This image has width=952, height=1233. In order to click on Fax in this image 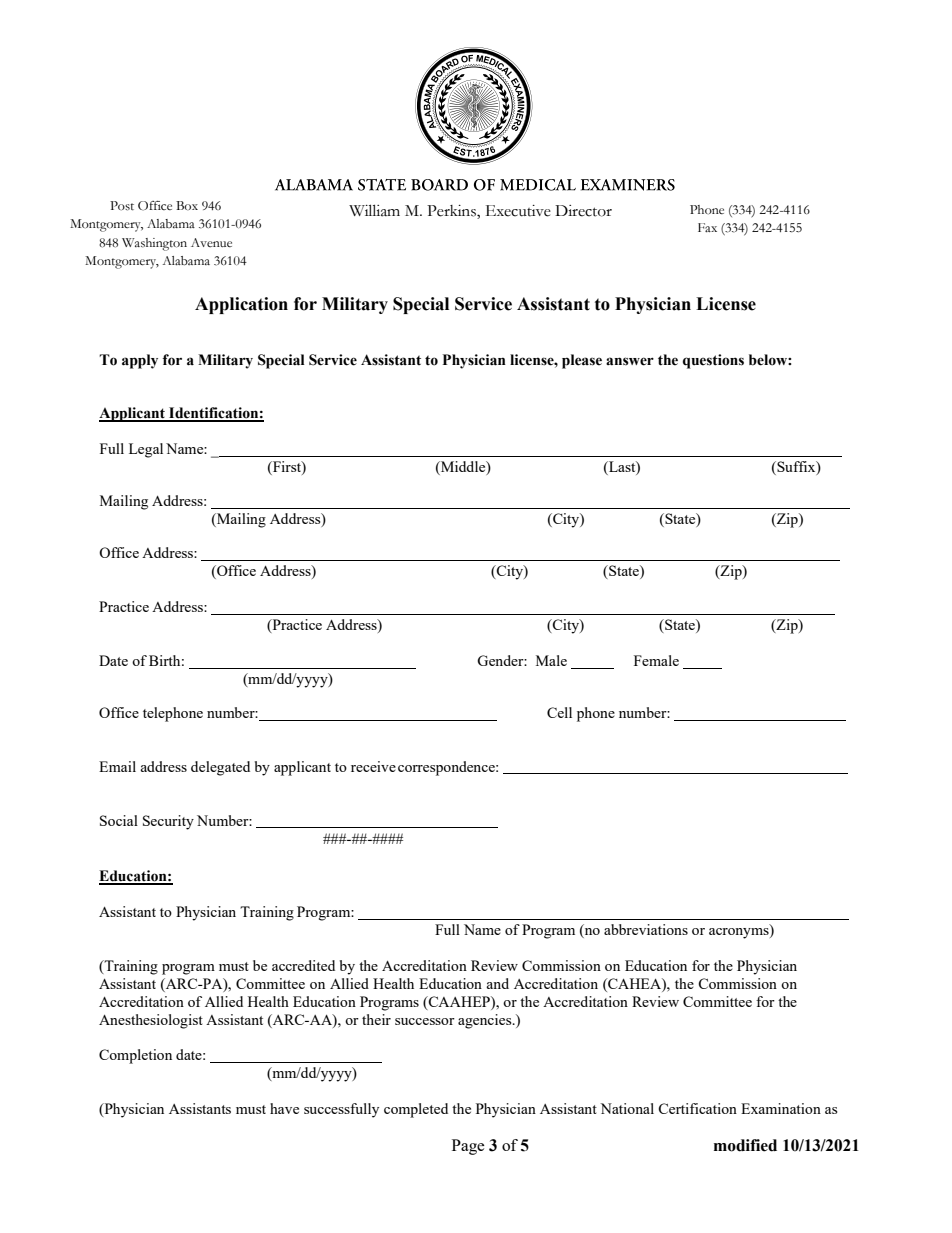, I will do `click(707, 227)`.
